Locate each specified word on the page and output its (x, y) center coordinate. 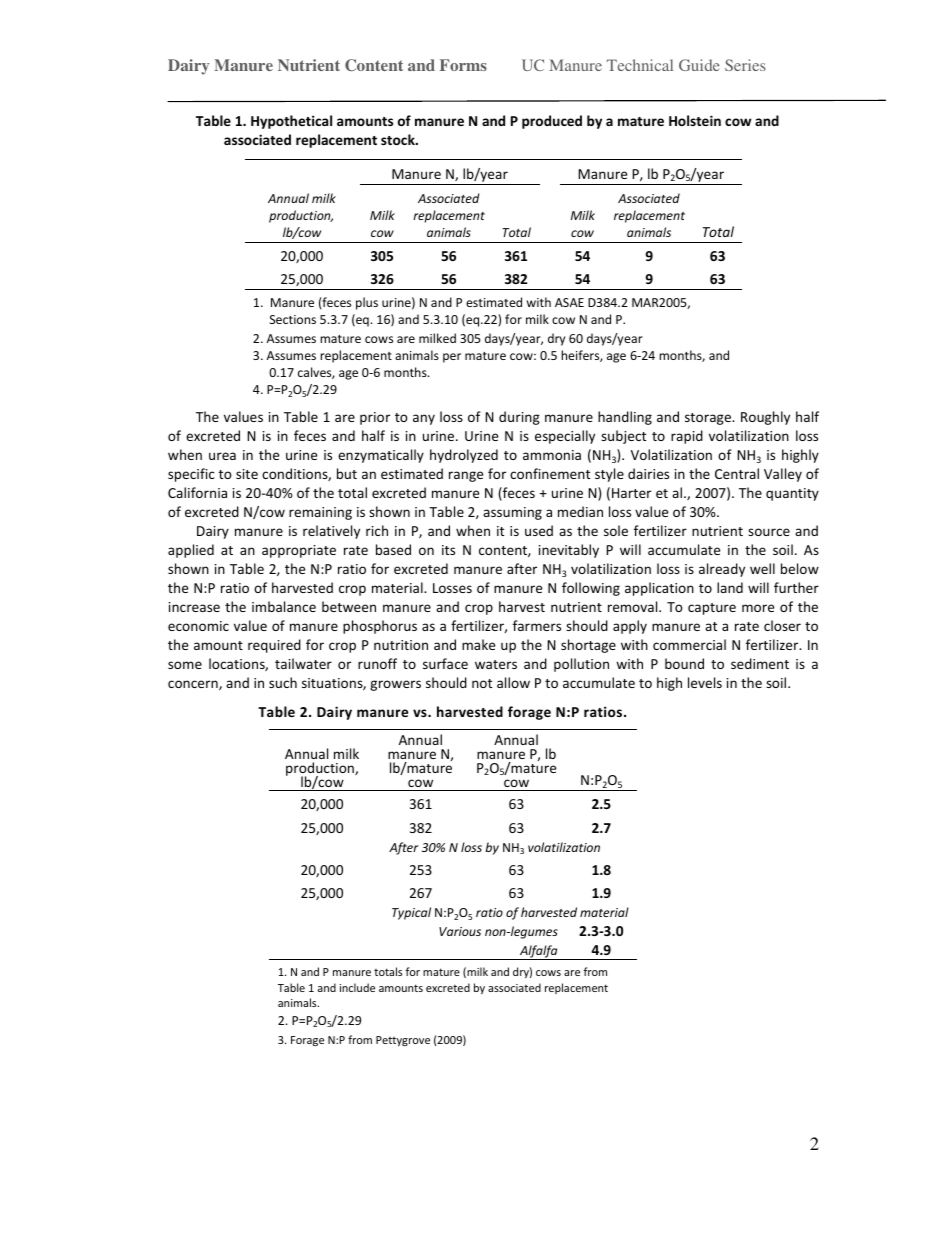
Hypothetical (291, 122)
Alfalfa (539, 952)
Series (745, 65)
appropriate (299, 551)
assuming (512, 513)
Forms (463, 65)
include (357, 987)
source (769, 532)
